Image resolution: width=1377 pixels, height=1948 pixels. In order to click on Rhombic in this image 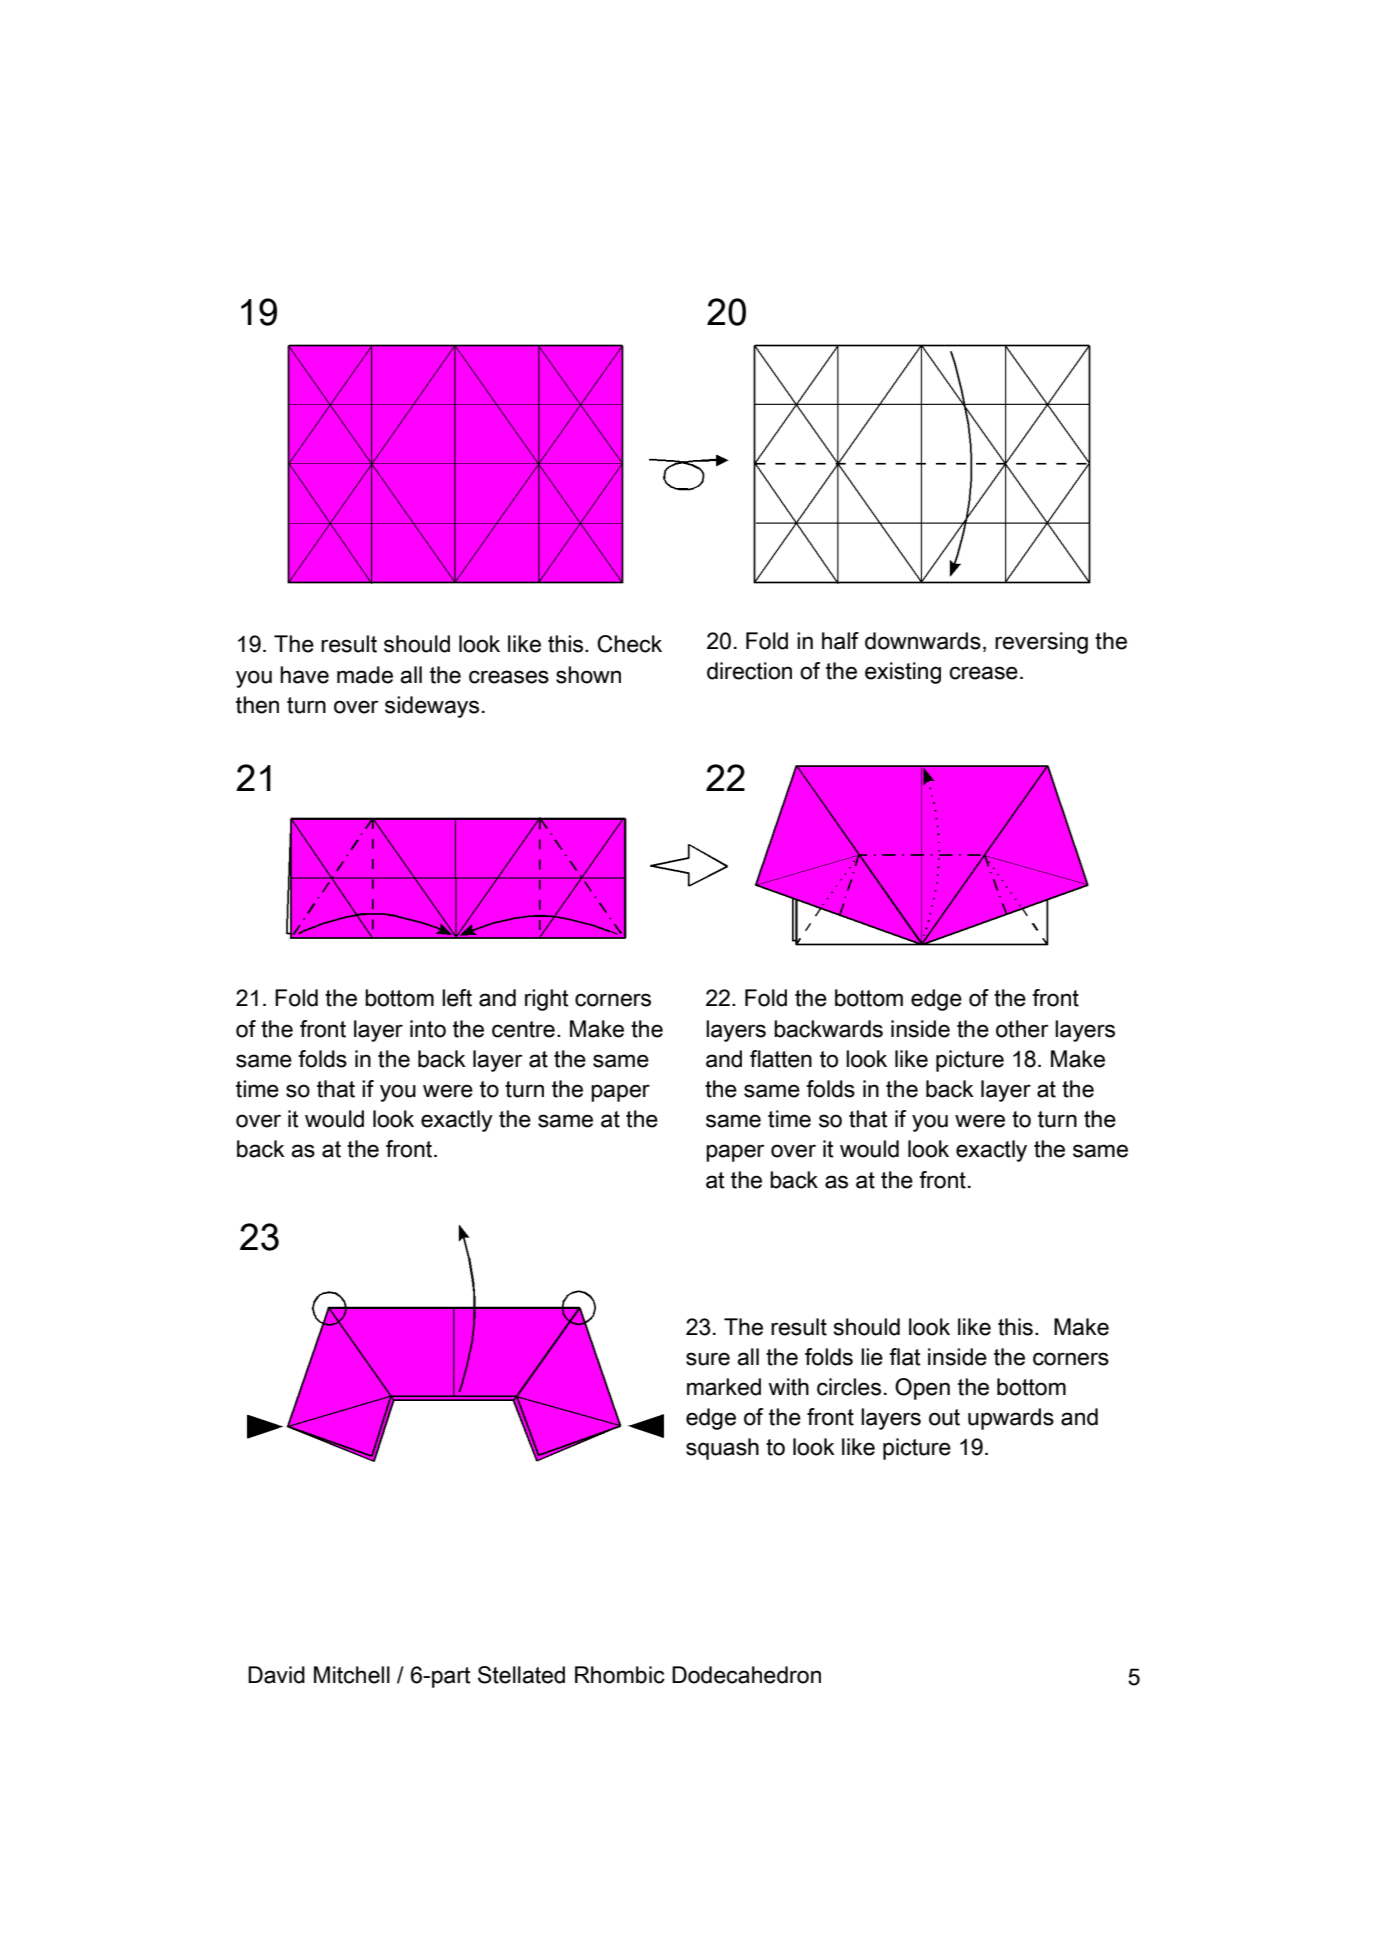, I will do `click(620, 1675)`.
